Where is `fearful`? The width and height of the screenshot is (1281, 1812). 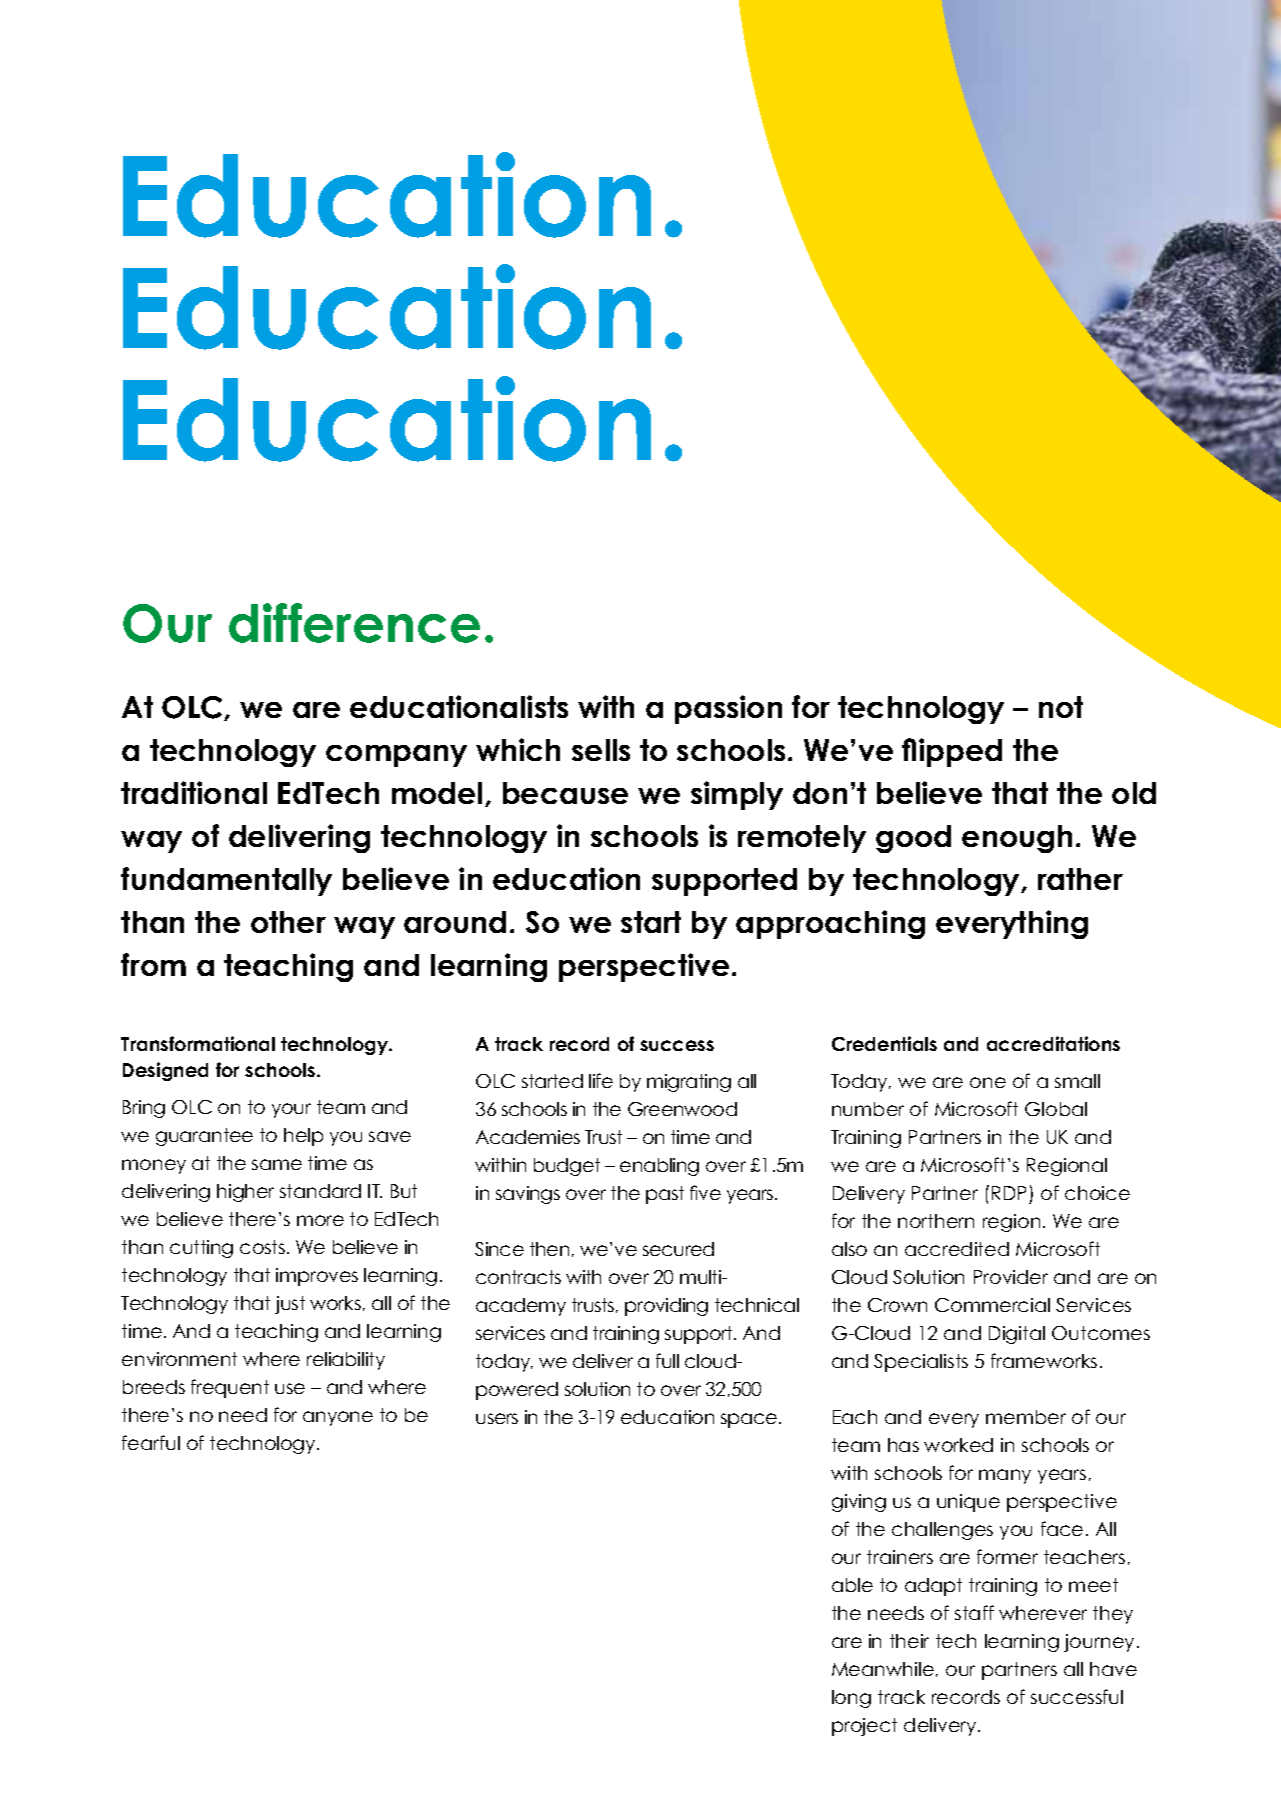
fearful is located at coordinates (151, 1442).
